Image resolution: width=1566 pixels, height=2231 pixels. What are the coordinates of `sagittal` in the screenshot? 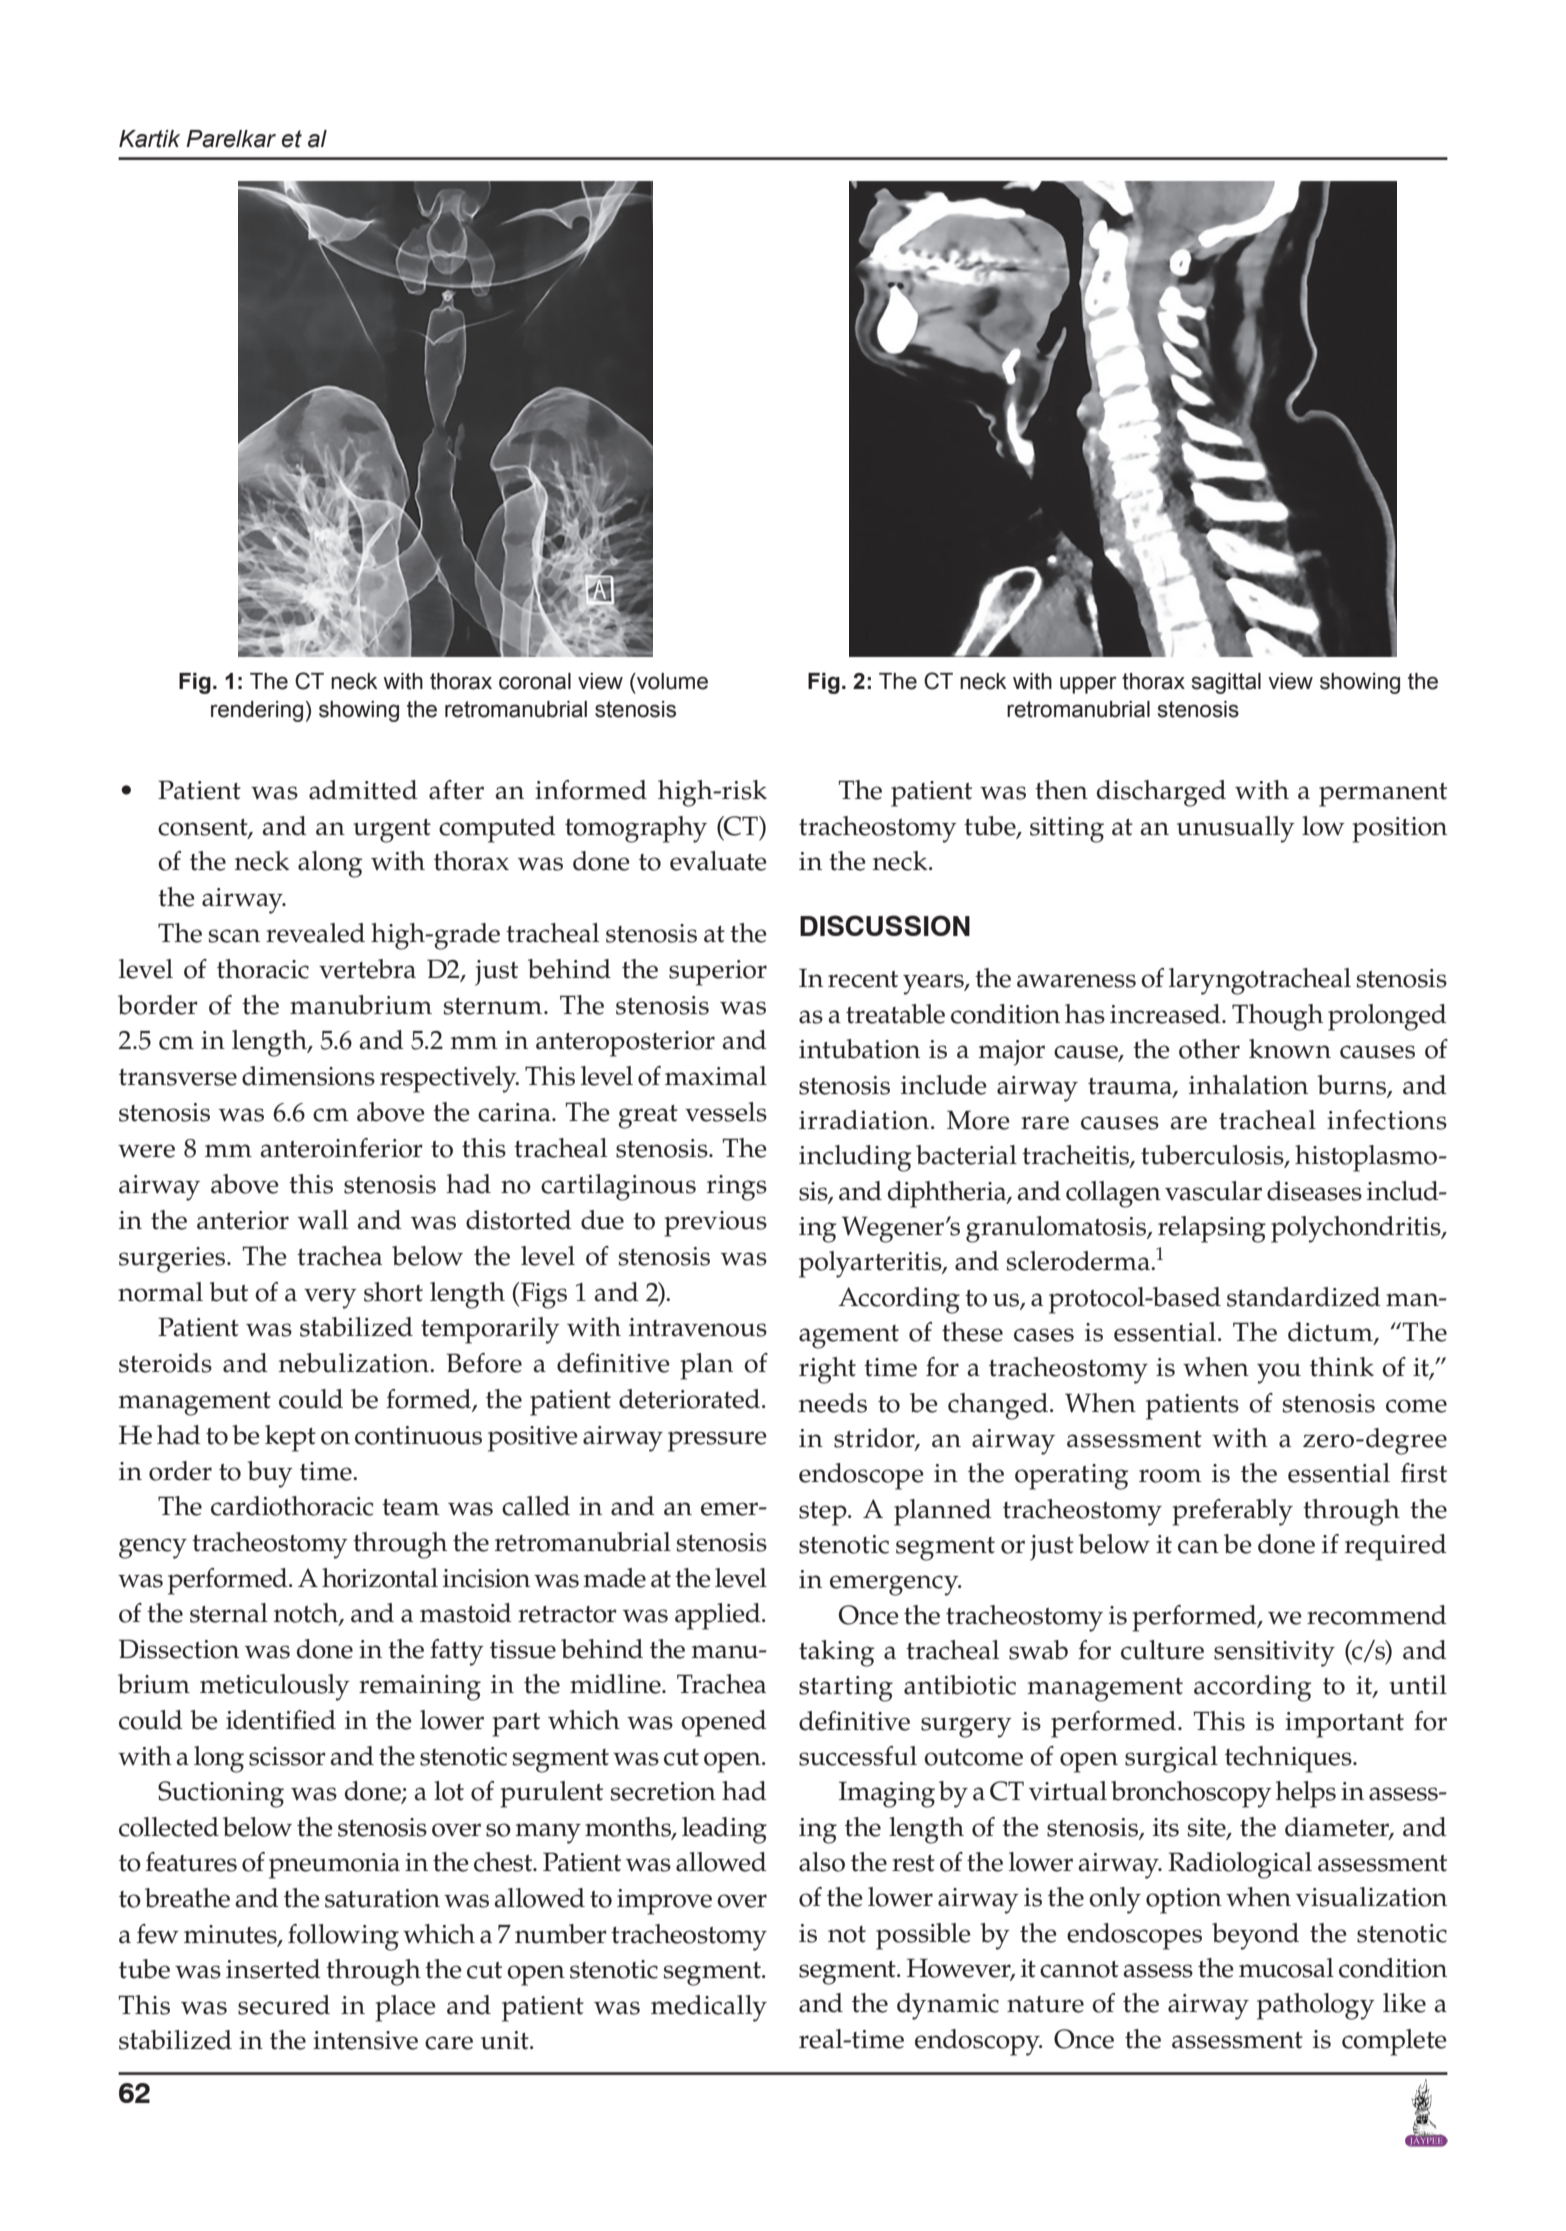 It's located at (1226, 683).
